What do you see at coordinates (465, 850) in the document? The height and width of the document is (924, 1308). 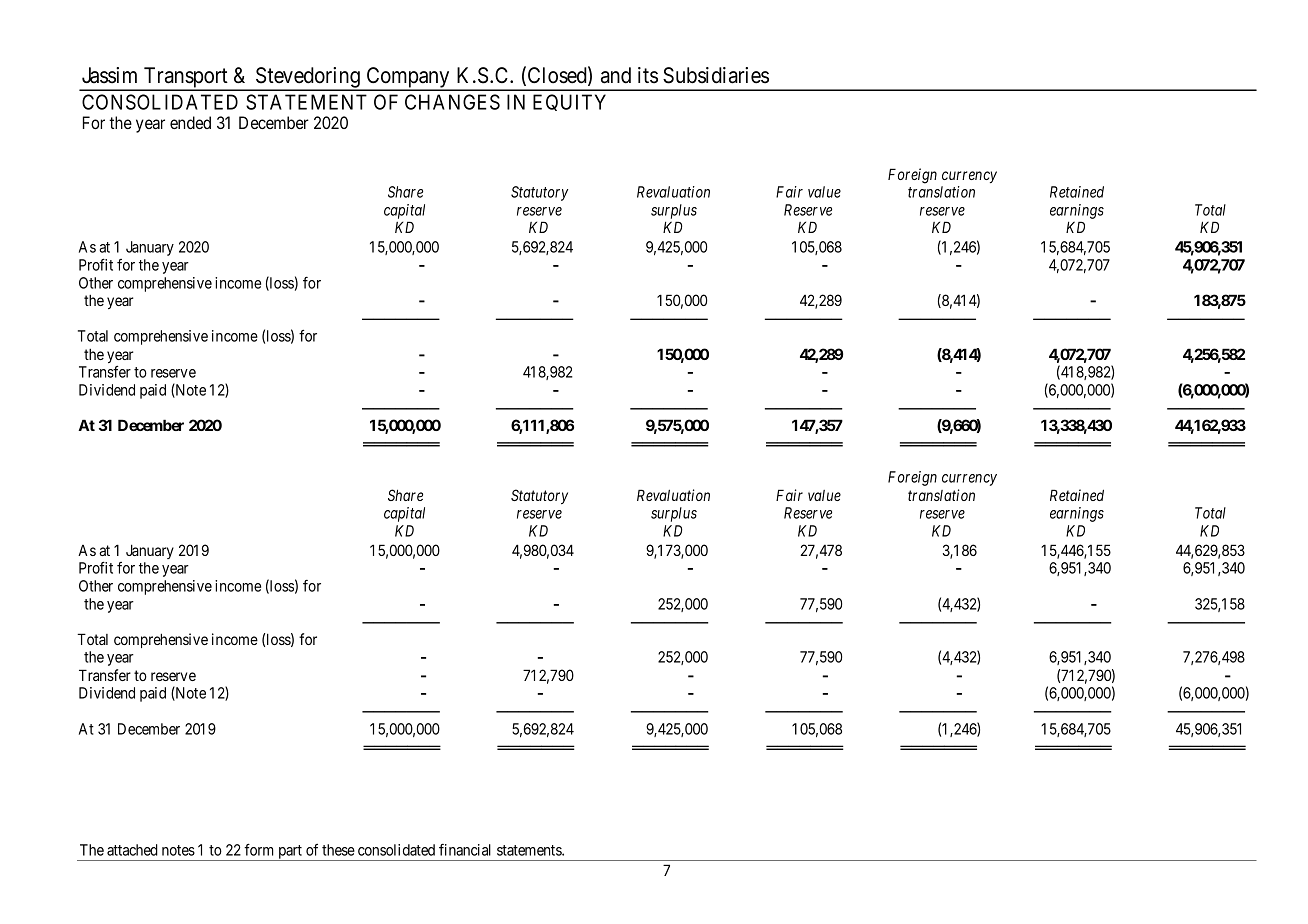 I see `financial` at bounding box center [465, 850].
